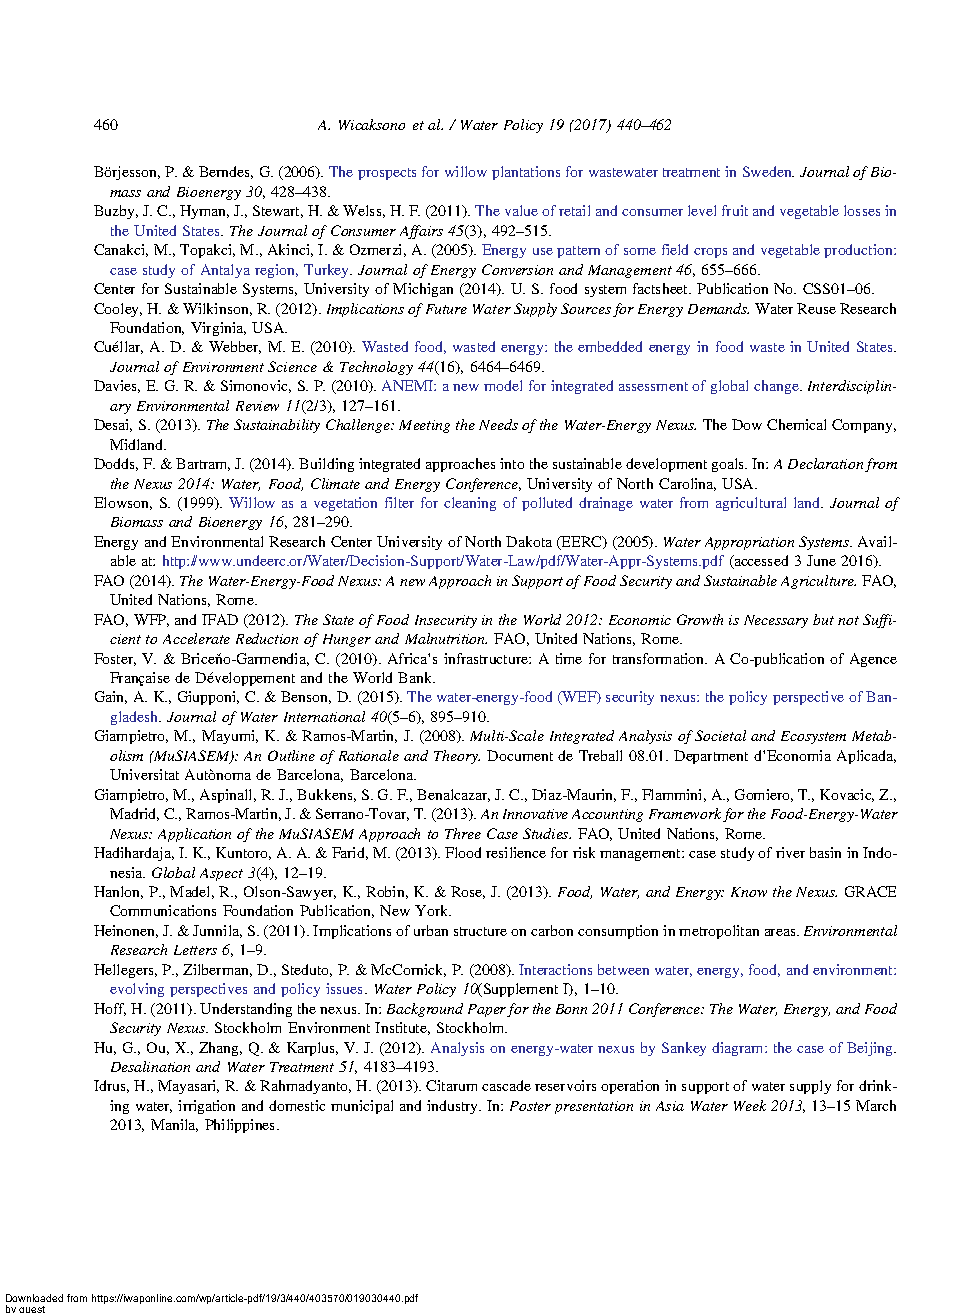  I want to click on fruit, so click(735, 210).
